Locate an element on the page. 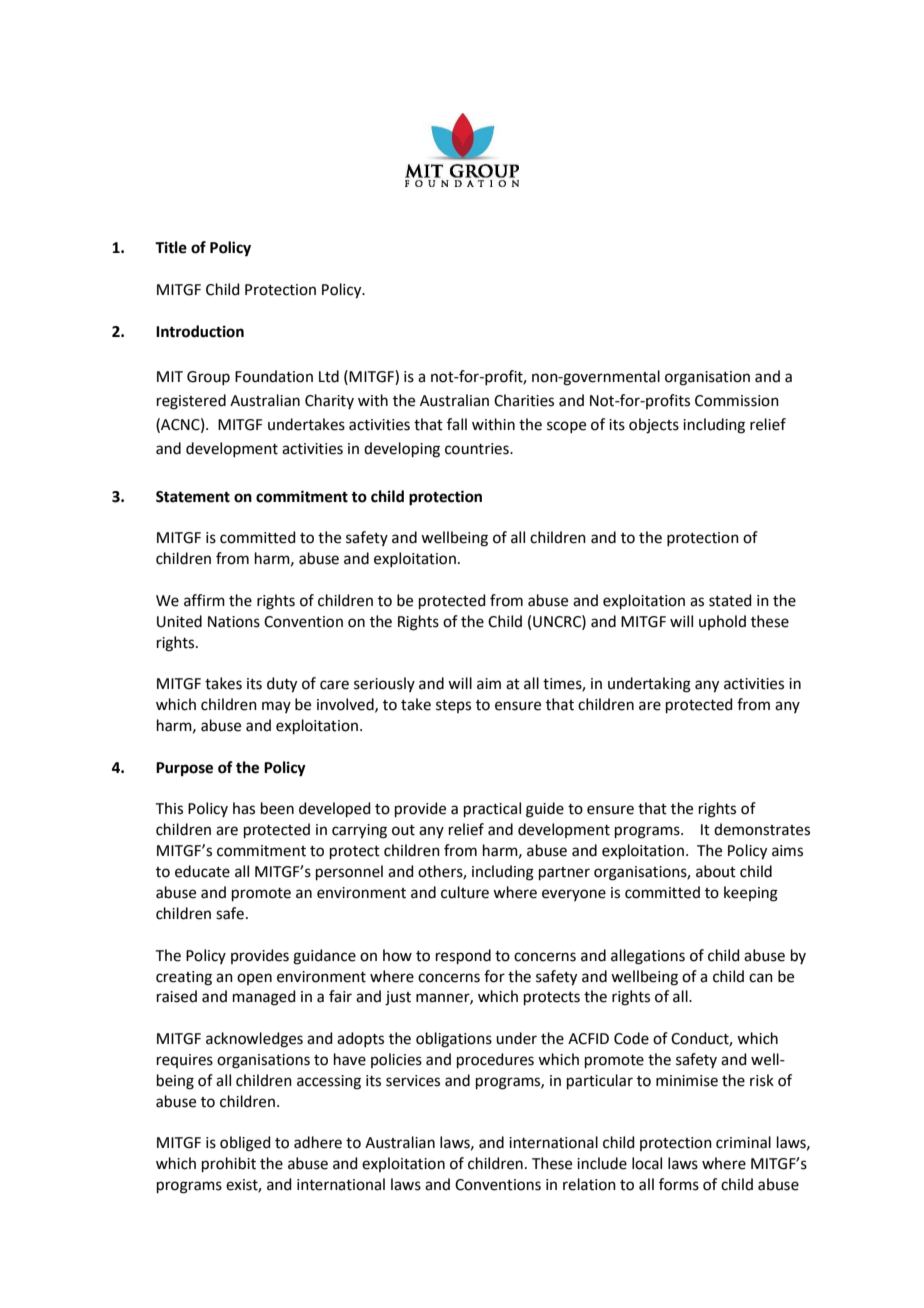  obliged is located at coordinates (245, 1144).
